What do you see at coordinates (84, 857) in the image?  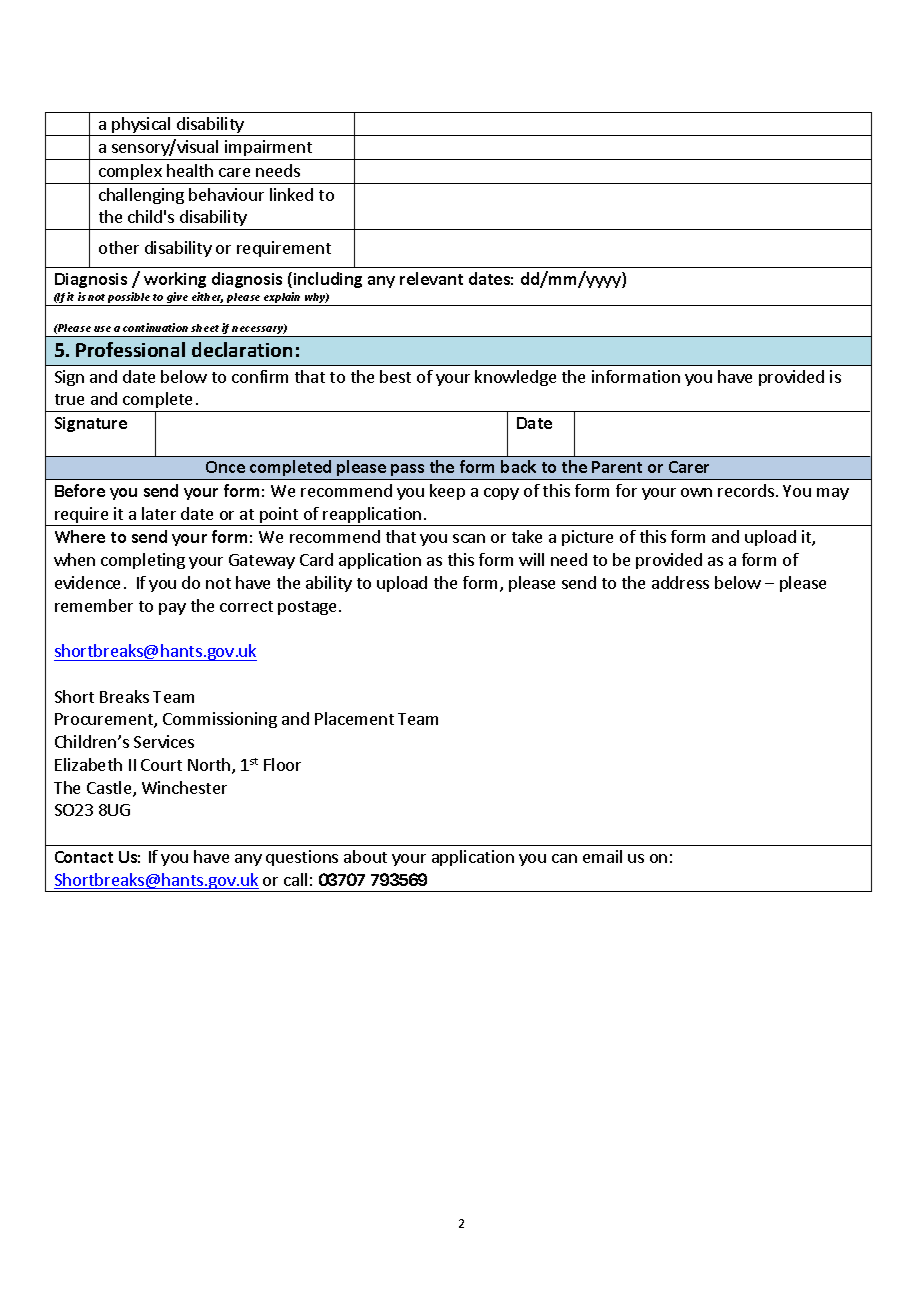 I see `Contact` at bounding box center [84, 857].
